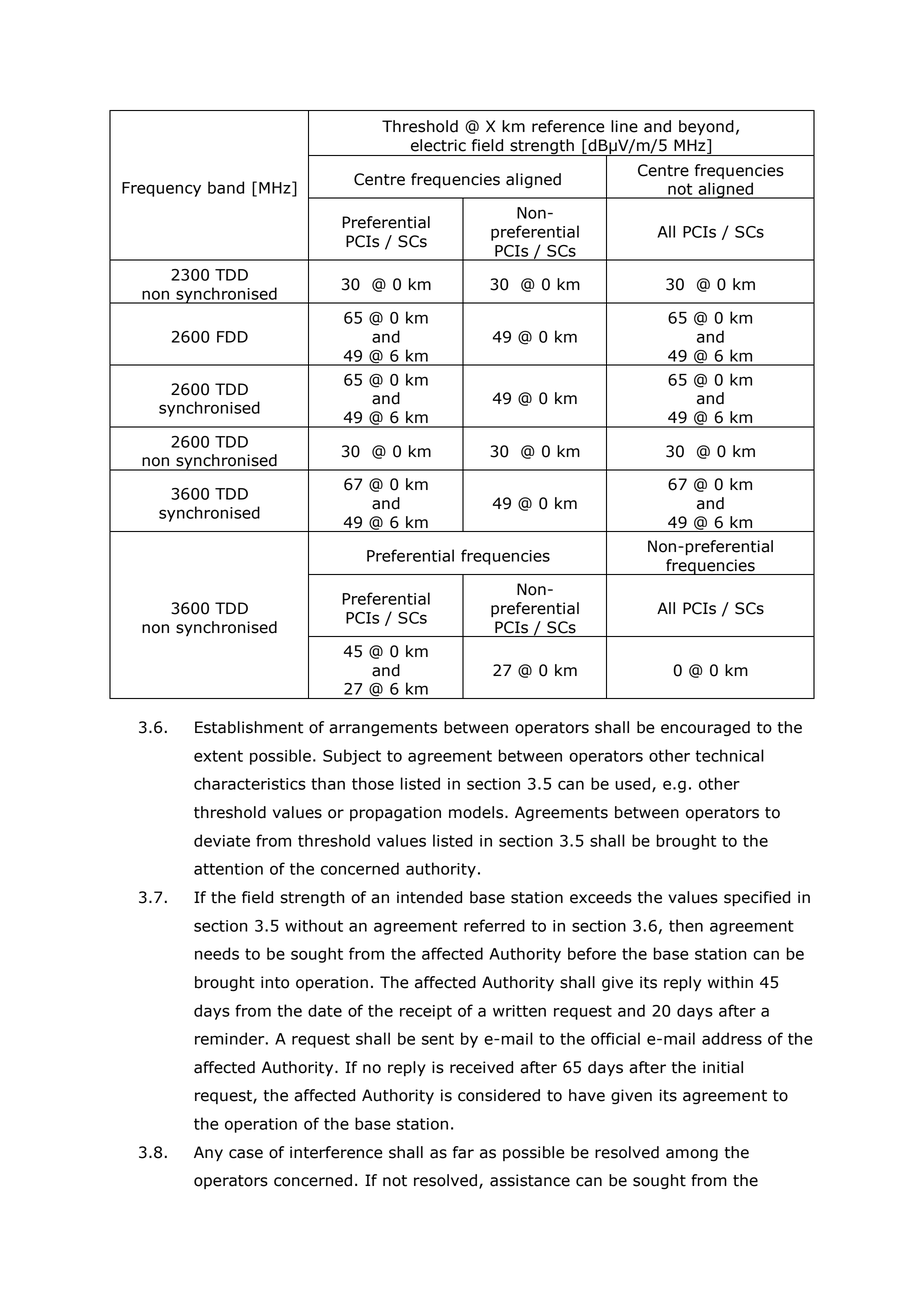 The image size is (924, 1308). Describe the element at coordinates (438, 145) in the image. I see `electric` at that location.
